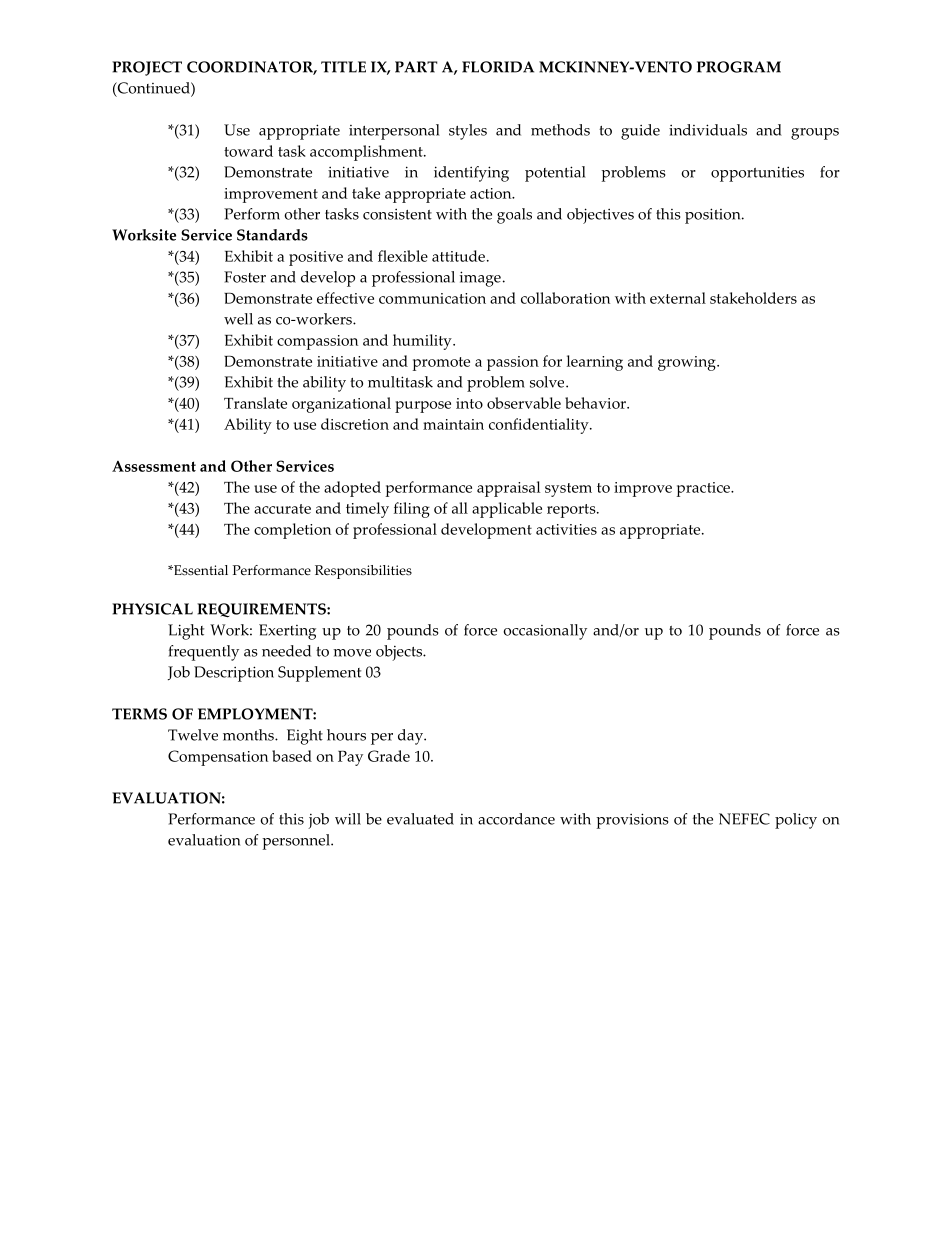 This image has height=1233, width=952. What do you see at coordinates (704, 489) in the image?
I see `practice` at bounding box center [704, 489].
